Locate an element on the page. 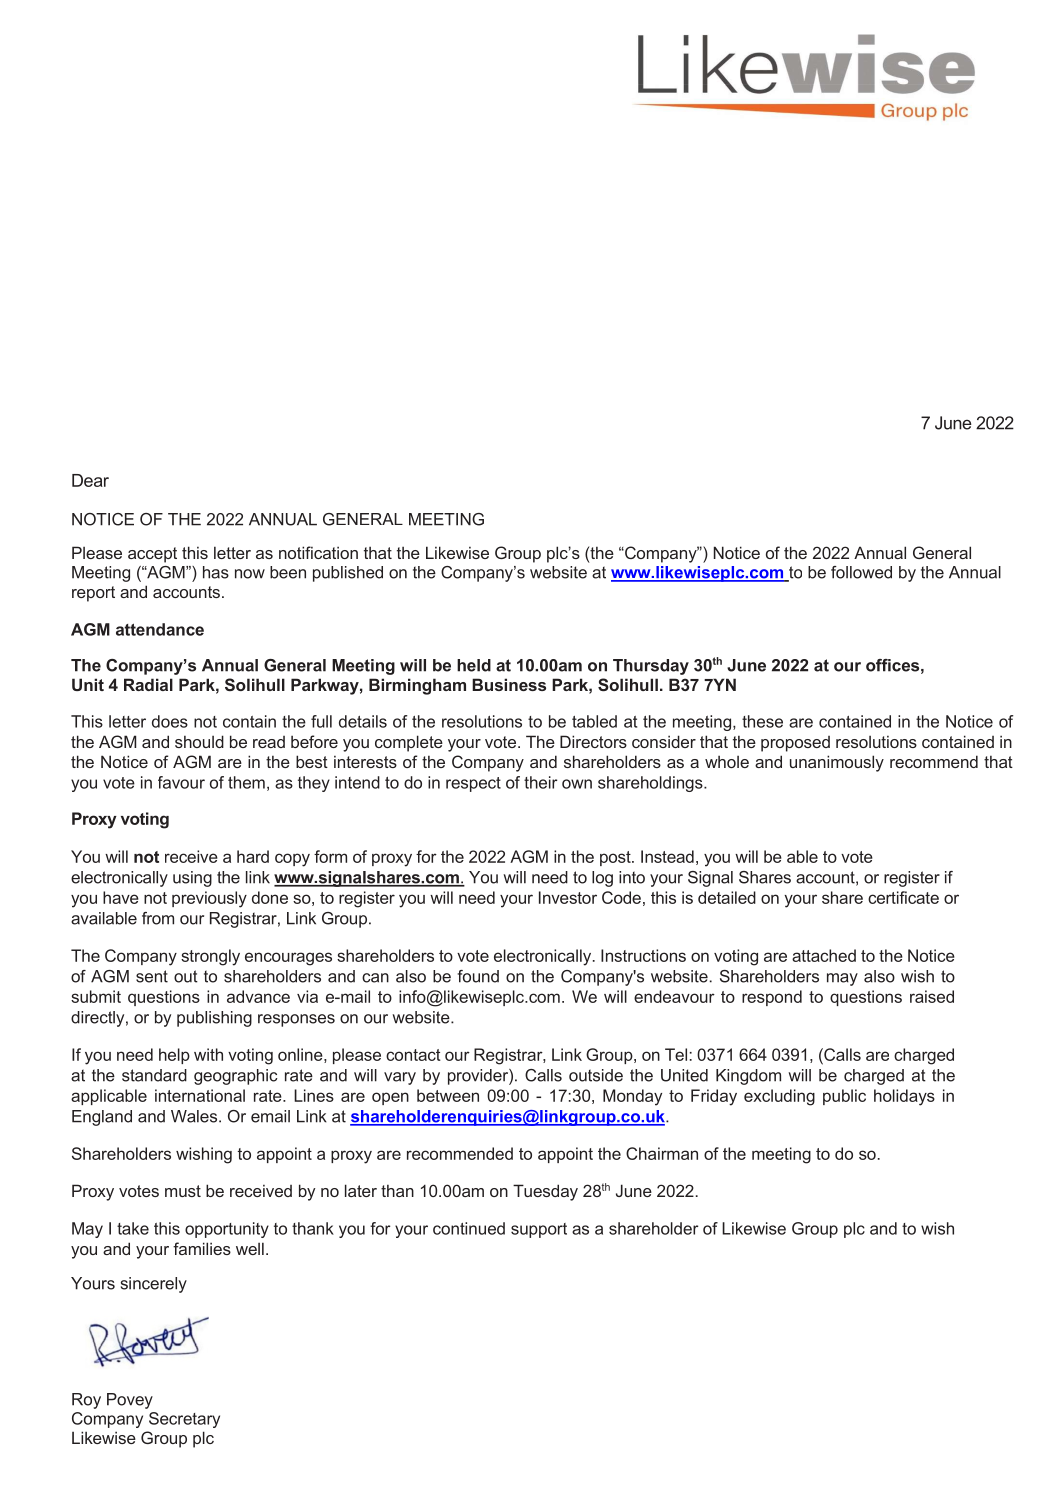  strongly is located at coordinates (210, 957).
